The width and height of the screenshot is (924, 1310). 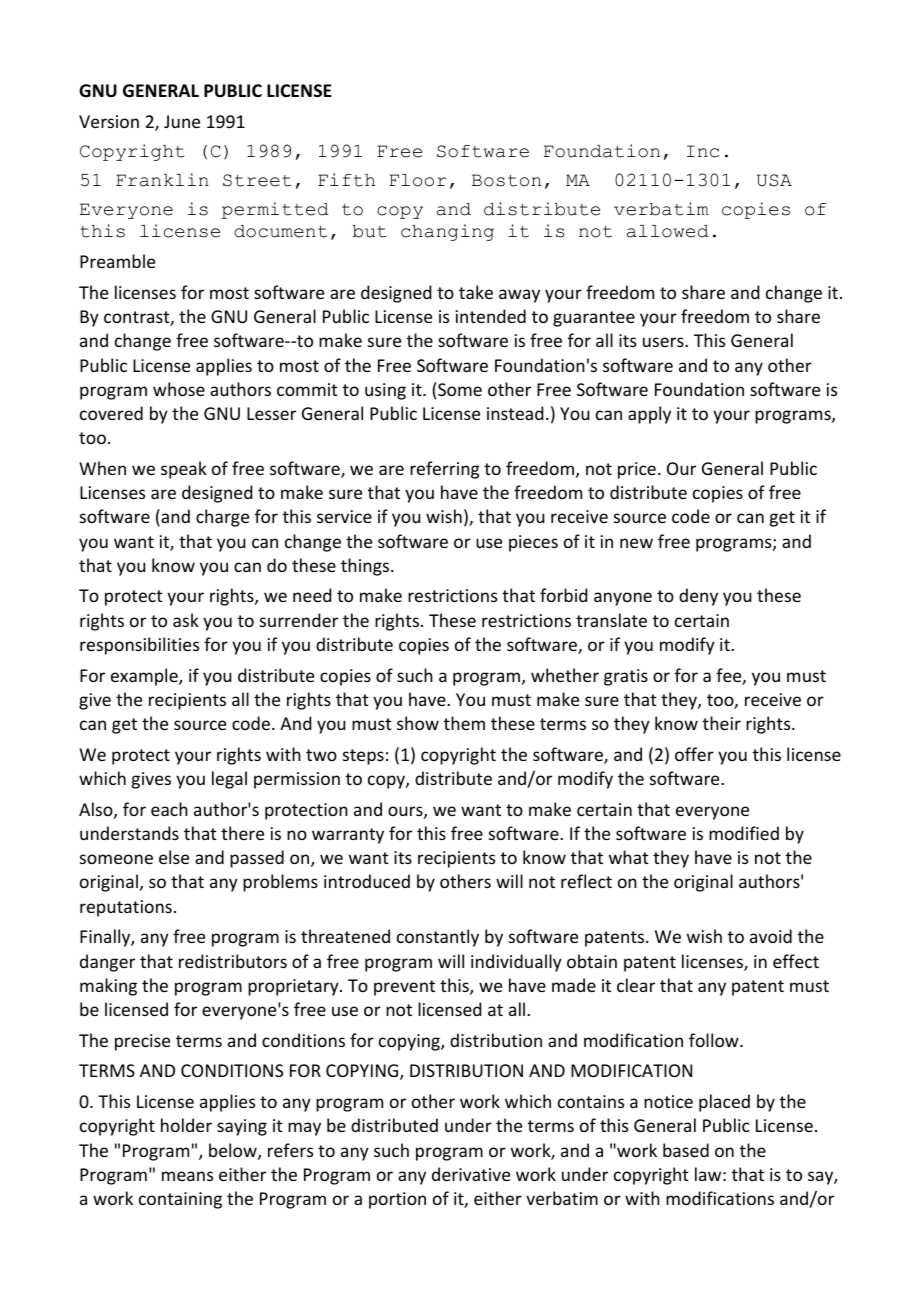 What do you see at coordinates (438, 938) in the screenshot?
I see `constantly` at bounding box center [438, 938].
